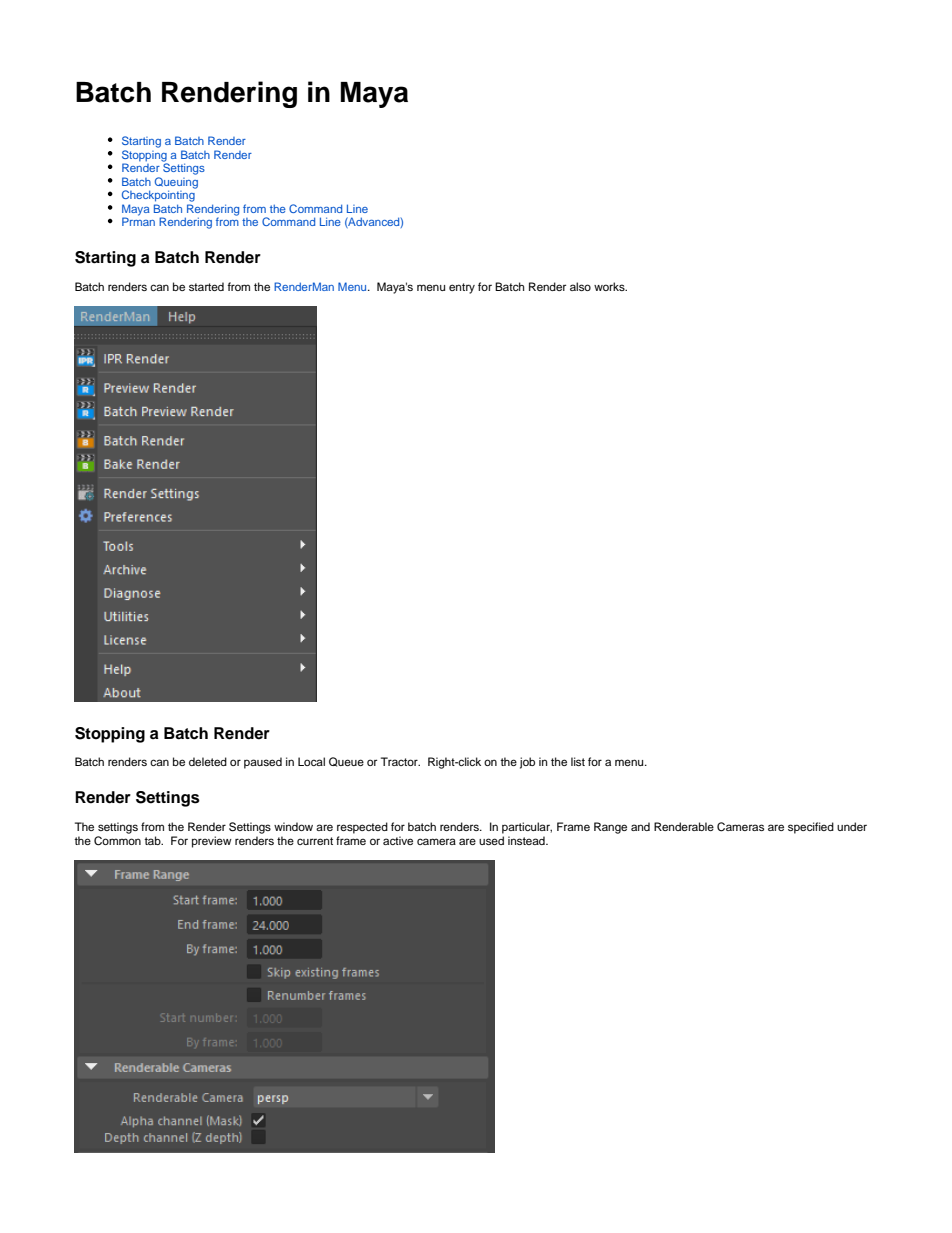 The width and height of the screenshot is (952, 1233). I want to click on Queuing, so click(176, 184).
